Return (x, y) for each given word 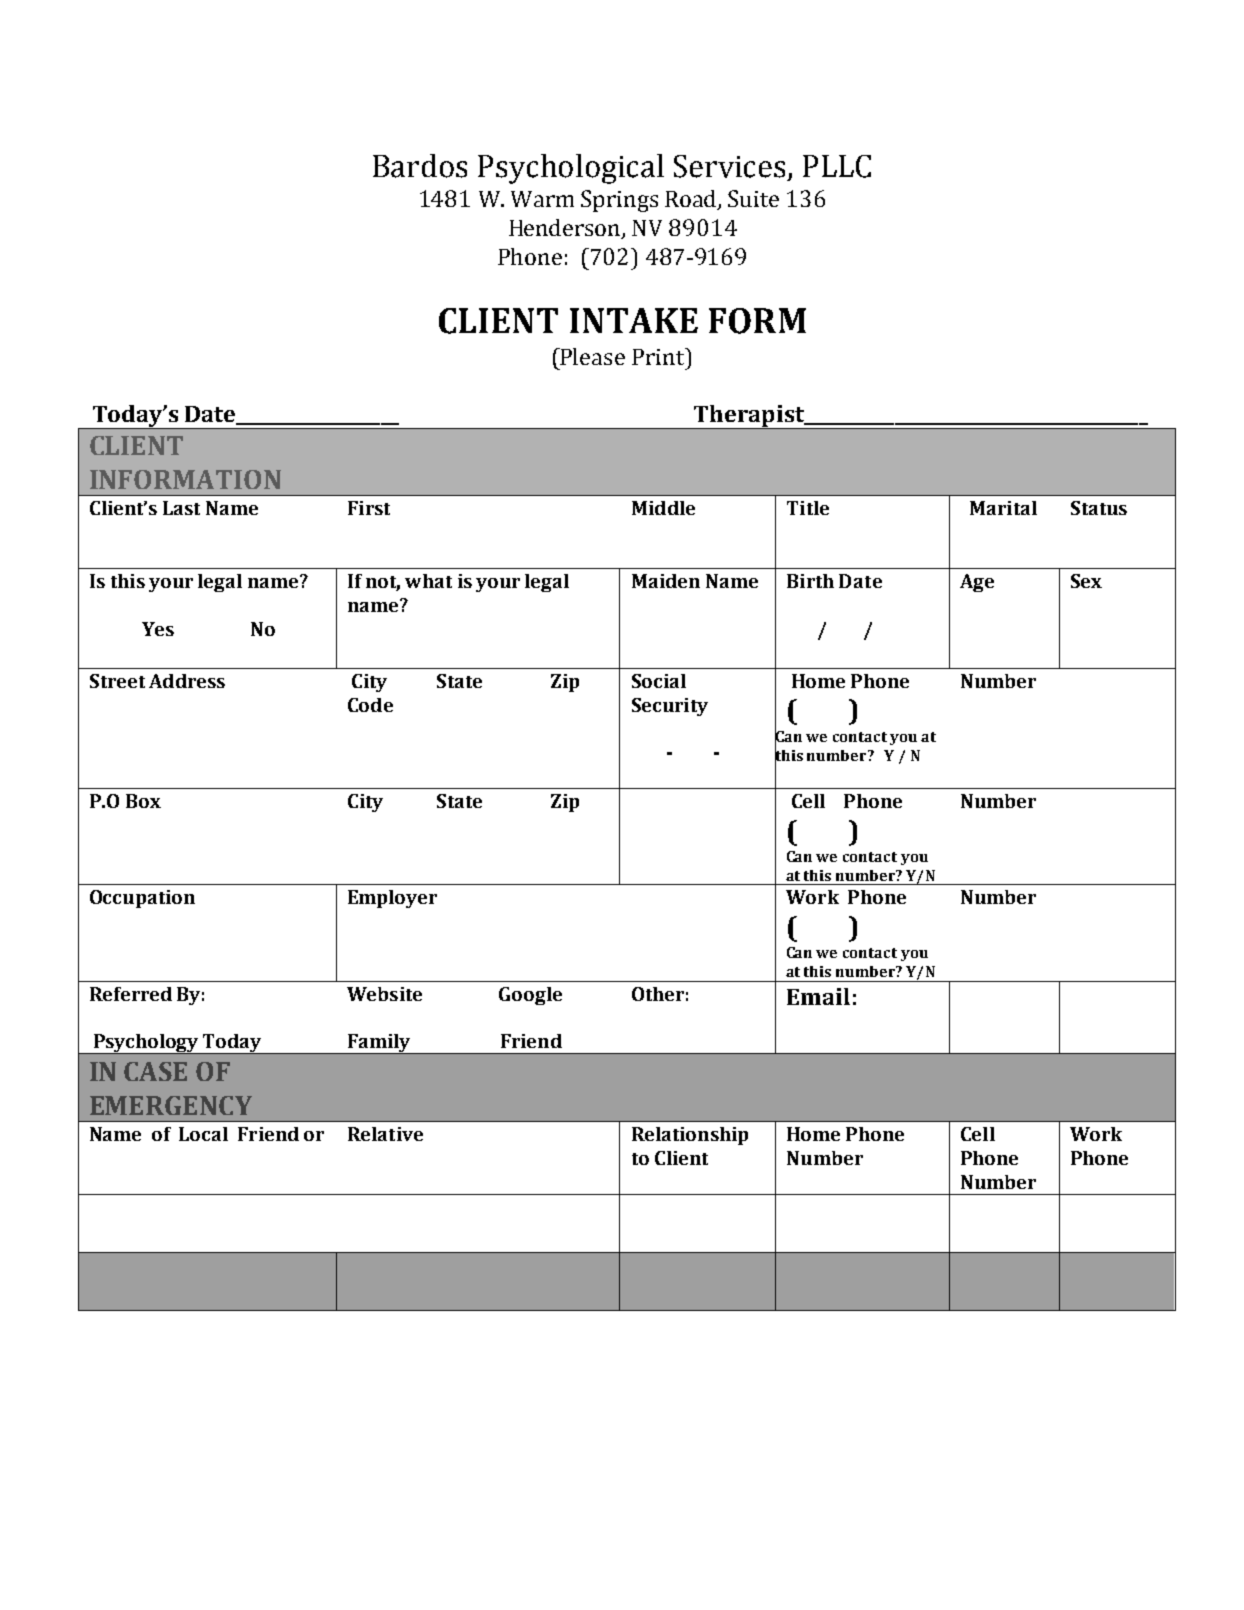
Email (818, 996)
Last (181, 508)
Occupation (142, 899)
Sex (1086, 581)
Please (592, 356)
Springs (619, 201)
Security (670, 707)
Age (977, 583)
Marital (1003, 508)
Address (187, 681)
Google (530, 996)
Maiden (666, 581)
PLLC (837, 166)
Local (203, 1134)
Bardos (420, 166)
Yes (158, 629)
